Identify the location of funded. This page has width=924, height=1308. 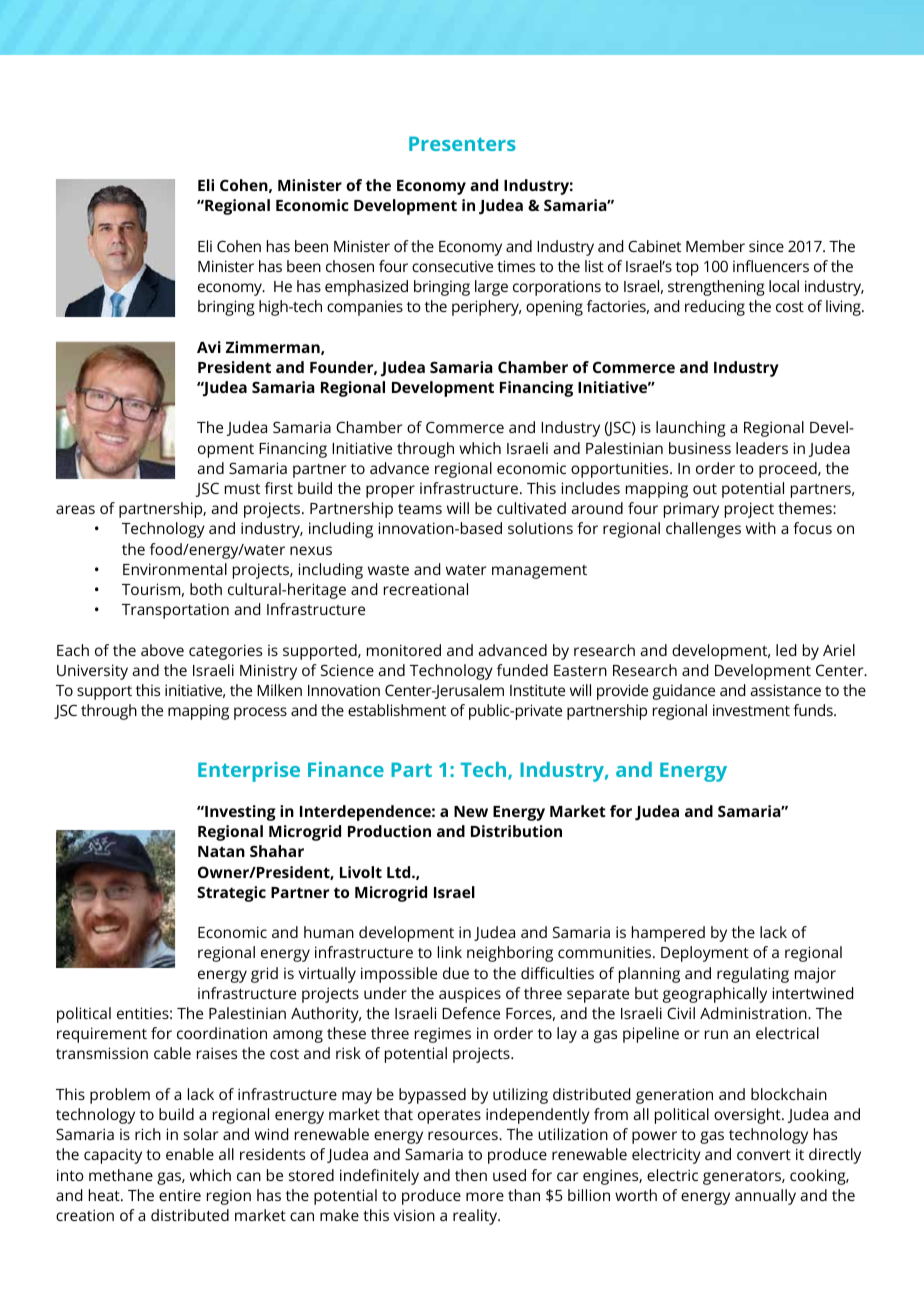
(522, 670).
